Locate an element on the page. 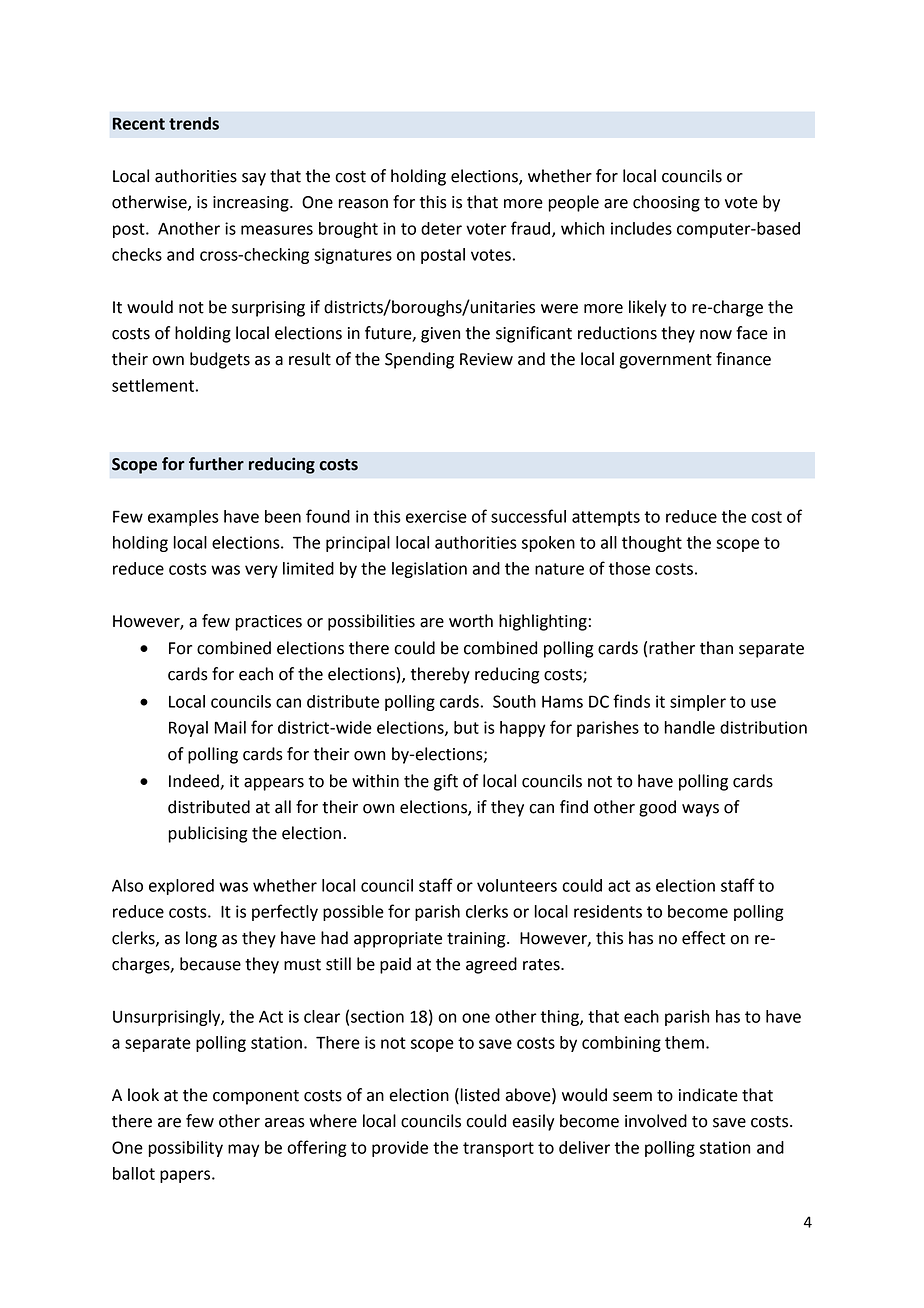 The image size is (924, 1308). choosing is located at coordinates (666, 203).
